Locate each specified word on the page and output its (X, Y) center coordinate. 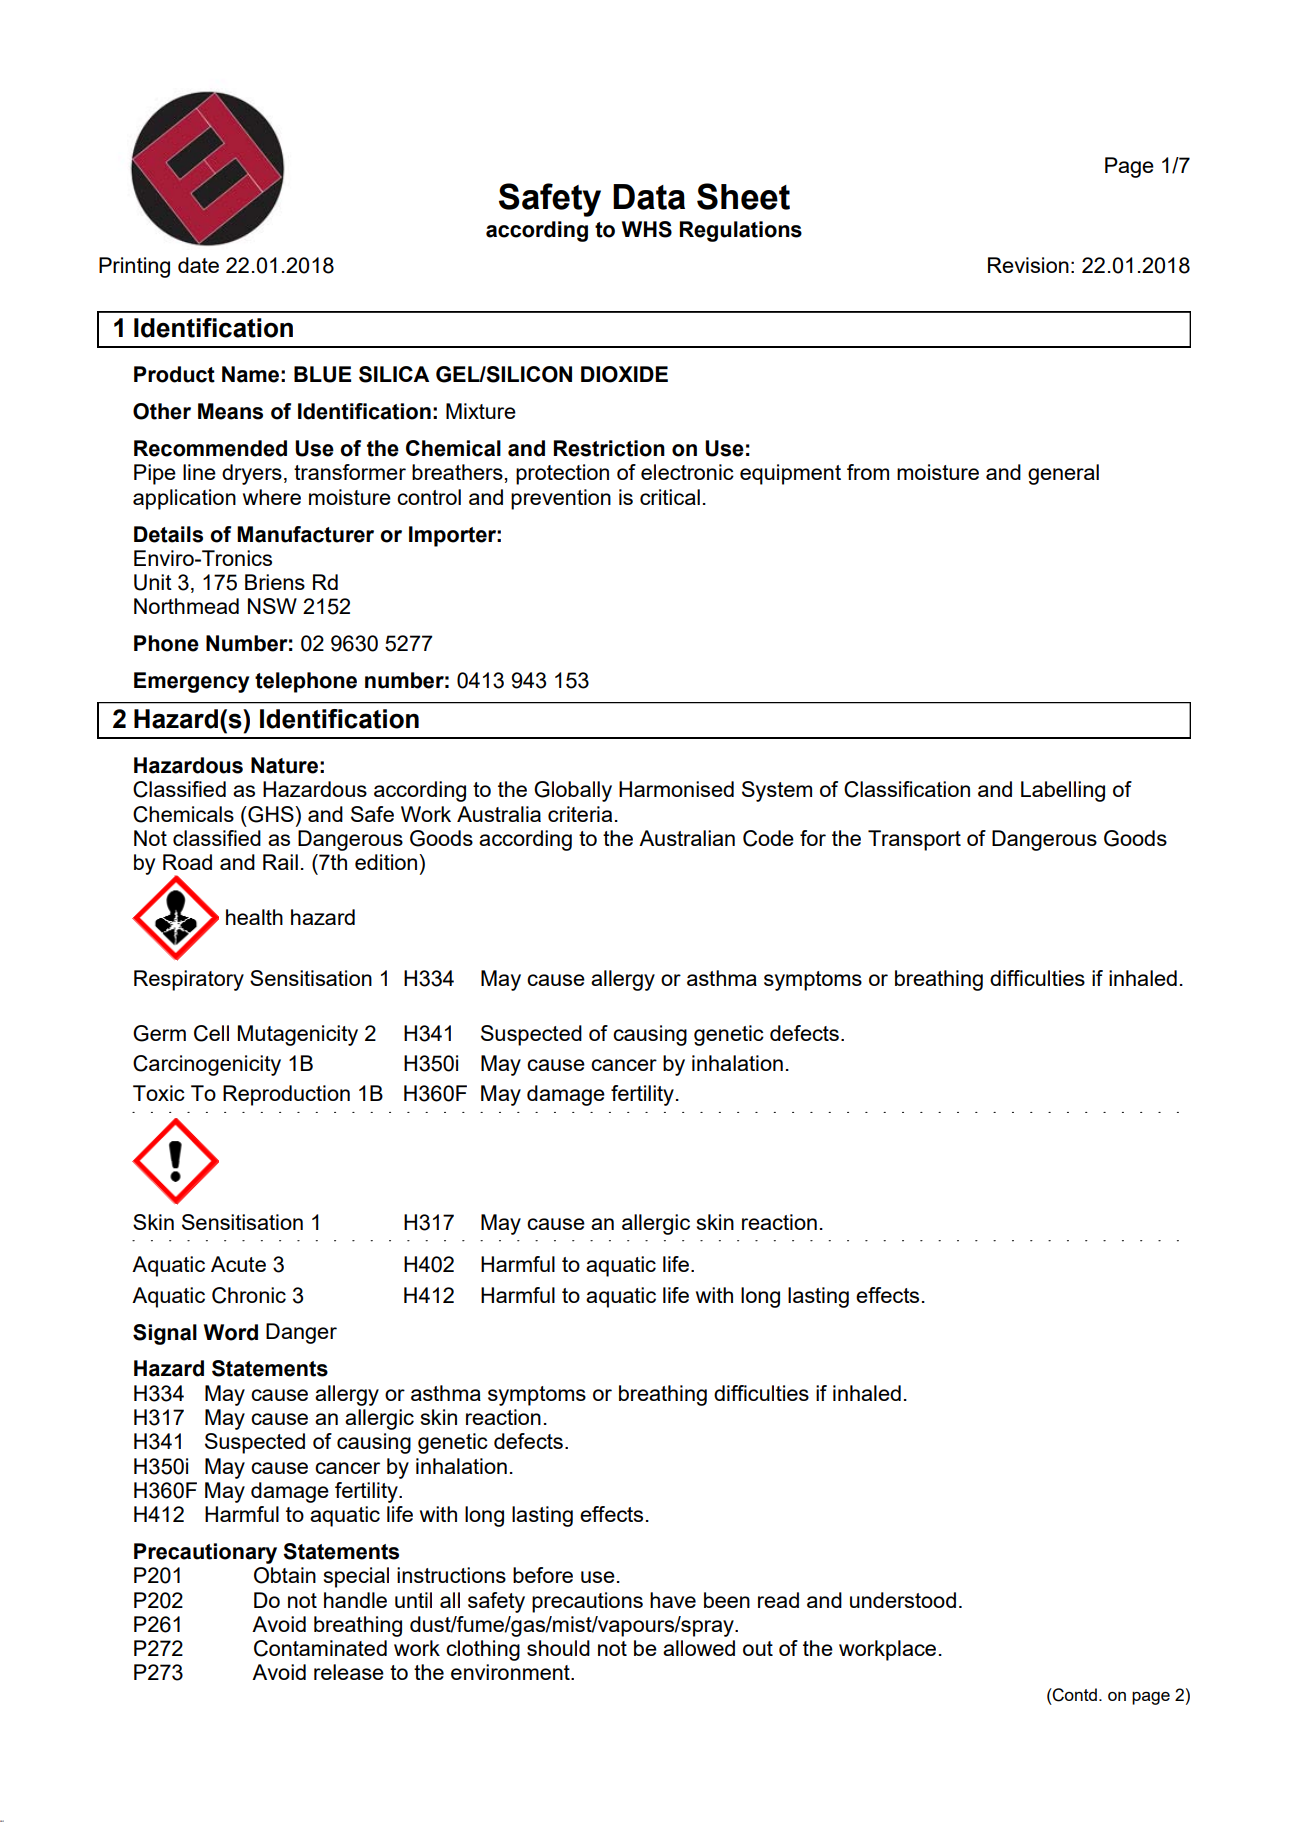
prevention (561, 499)
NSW (272, 606)
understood (903, 1600)
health (254, 917)
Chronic (249, 1295)
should (558, 1648)
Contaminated (320, 1648)
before (543, 1575)
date (198, 265)
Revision (1028, 265)
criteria (580, 814)
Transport (914, 840)
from (868, 472)
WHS (647, 229)
